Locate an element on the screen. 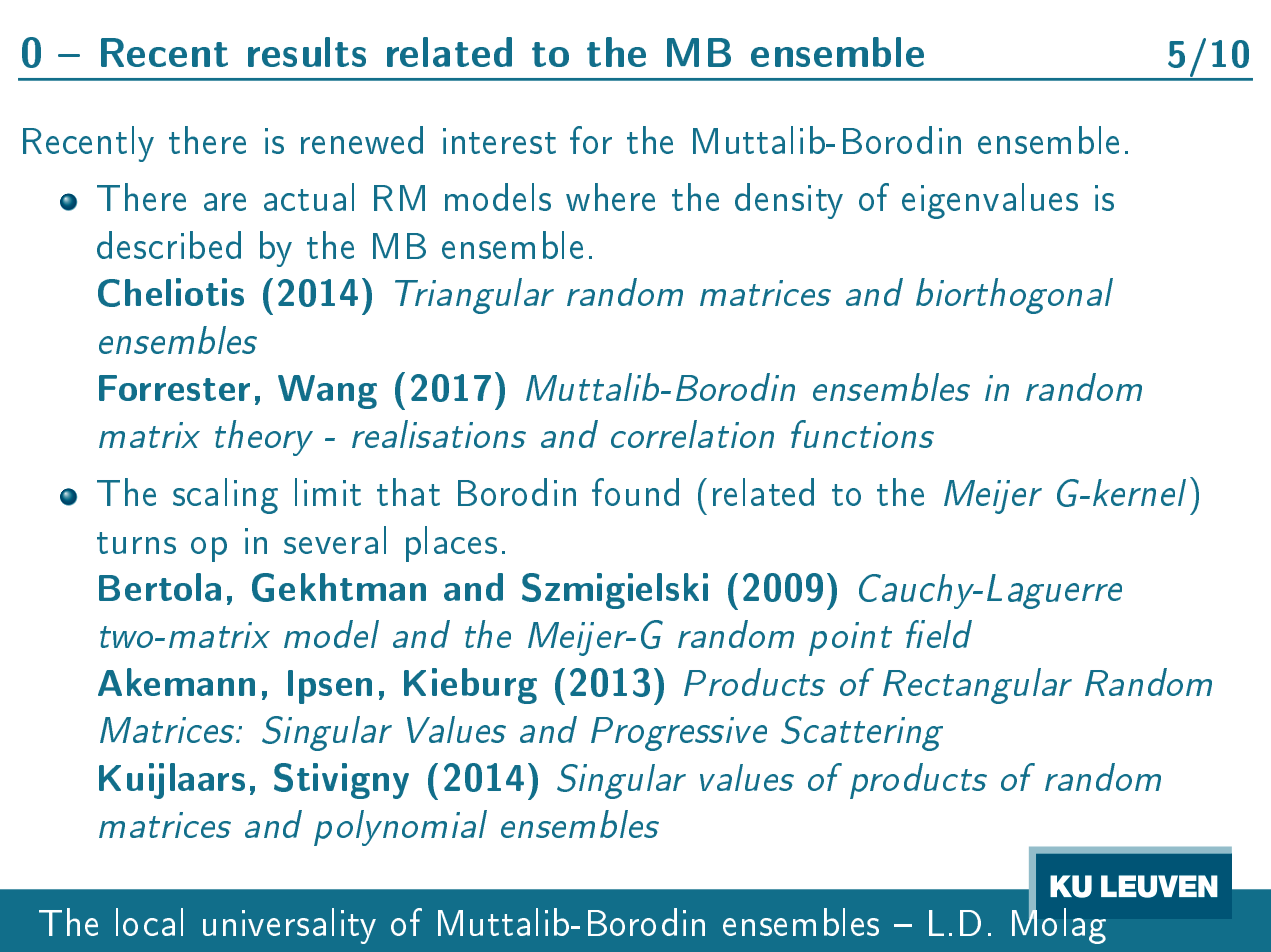 The image size is (1271, 952). interest is located at coordinates (499, 141).
